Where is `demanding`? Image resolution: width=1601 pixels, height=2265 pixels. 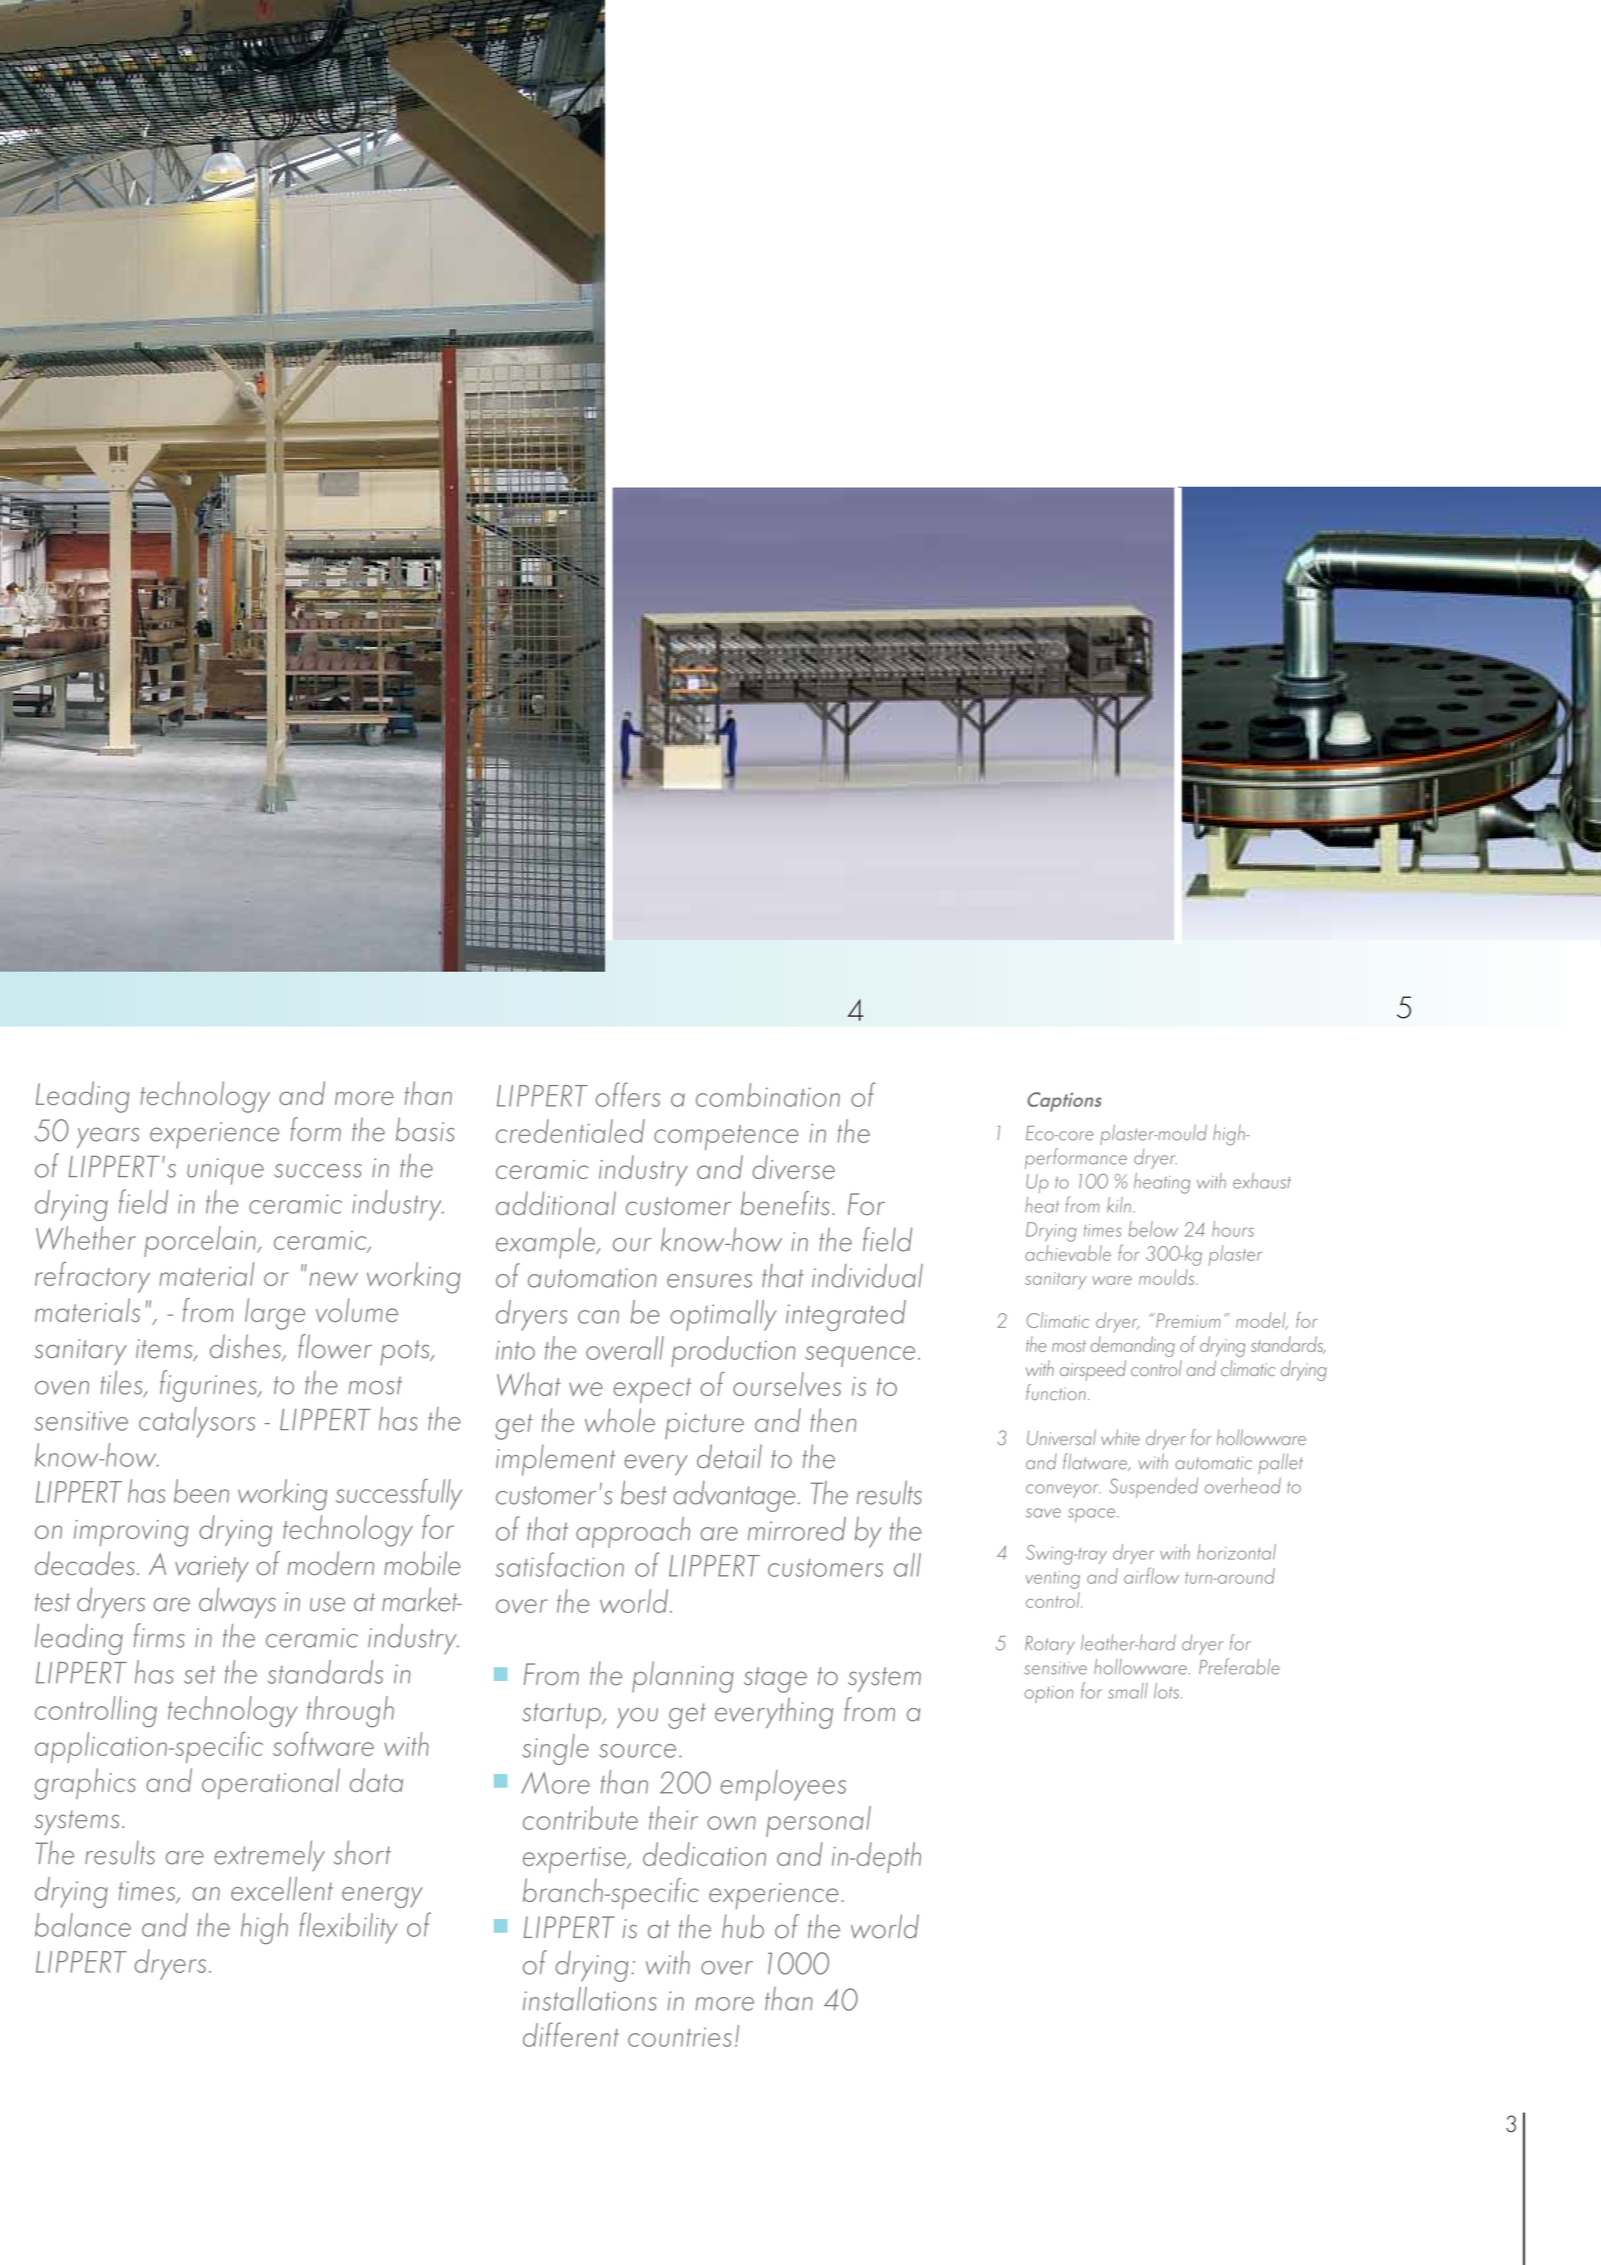 demanding is located at coordinates (1132, 1346).
